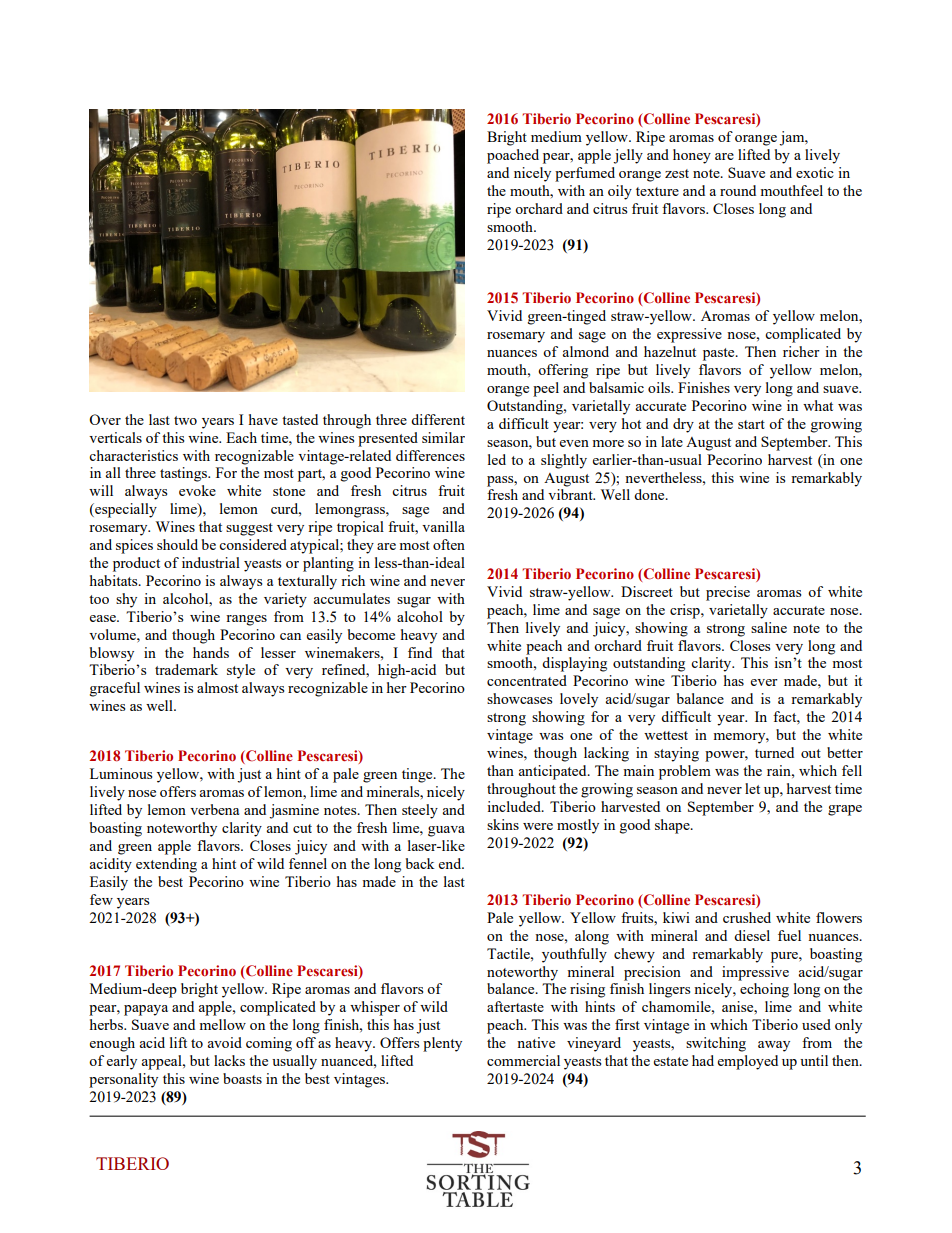 This image has width=952, height=1233. Describe the element at coordinates (185, 474) in the image. I see `tastings` at that location.
